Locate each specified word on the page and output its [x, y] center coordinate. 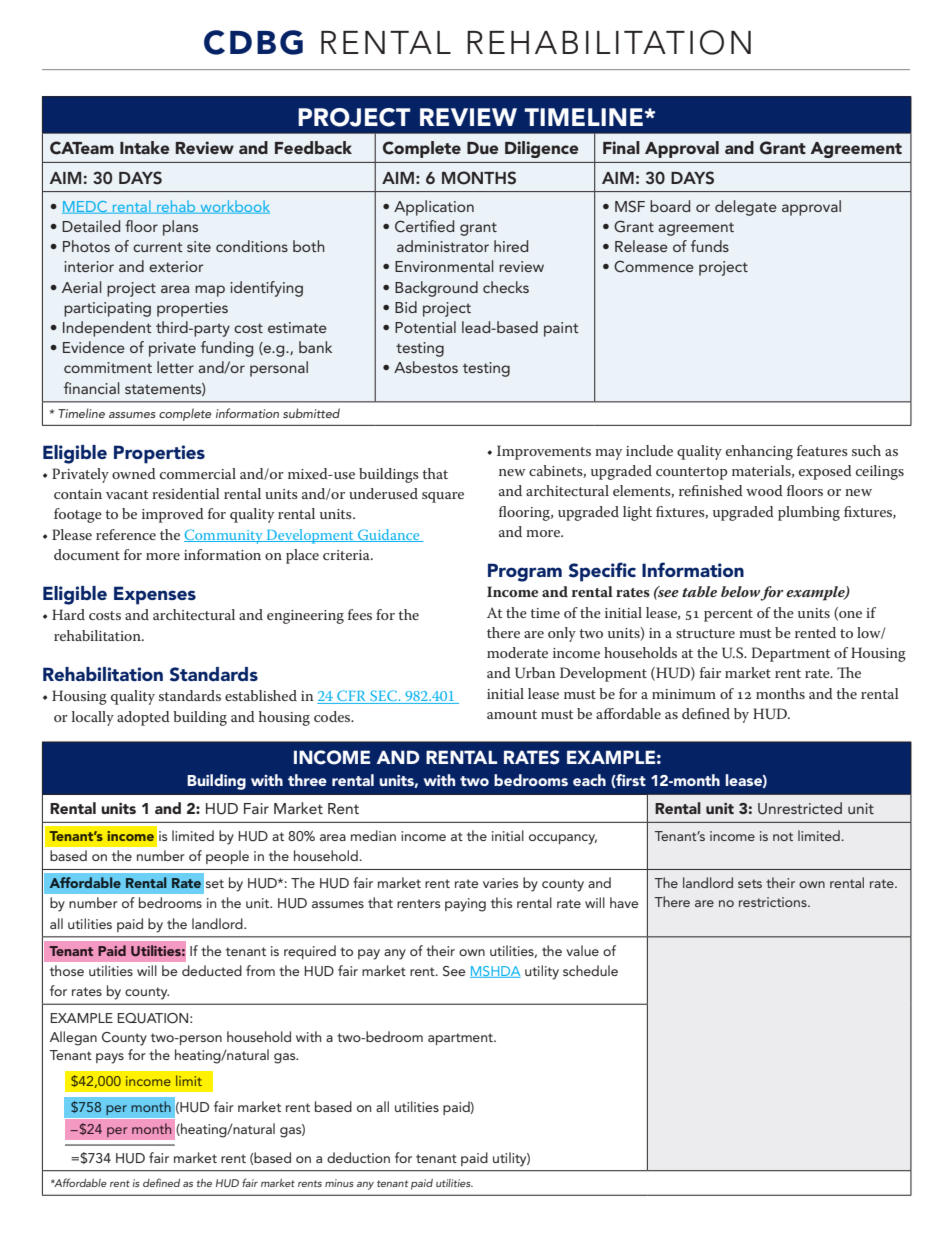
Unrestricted [800, 808]
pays [110, 1058]
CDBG [253, 42]
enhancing [759, 452]
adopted [143, 718]
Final [621, 147]
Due [483, 148]
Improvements [544, 452]
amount [512, 714]
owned [134, 473]
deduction [358, 1157]
